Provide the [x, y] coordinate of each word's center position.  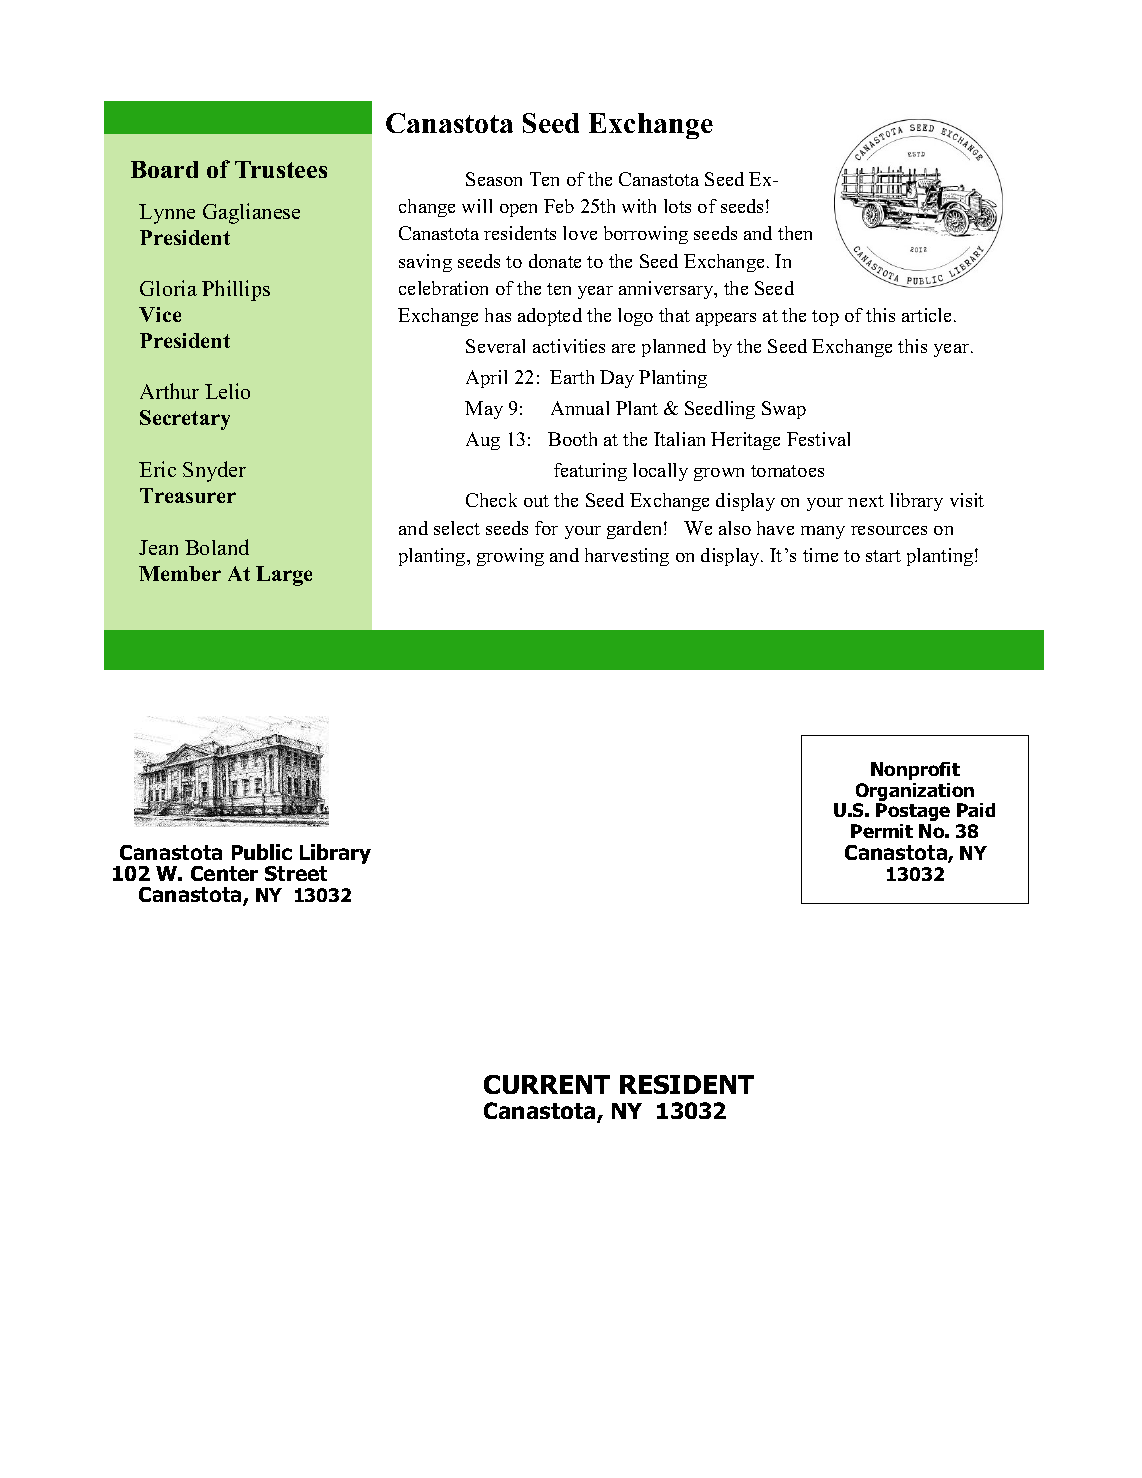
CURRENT [547, 1084]
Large [284, 576]
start [883, 556]
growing [510, 557]
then [795, 233]
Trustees [281, 169]
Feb [559, 206]
